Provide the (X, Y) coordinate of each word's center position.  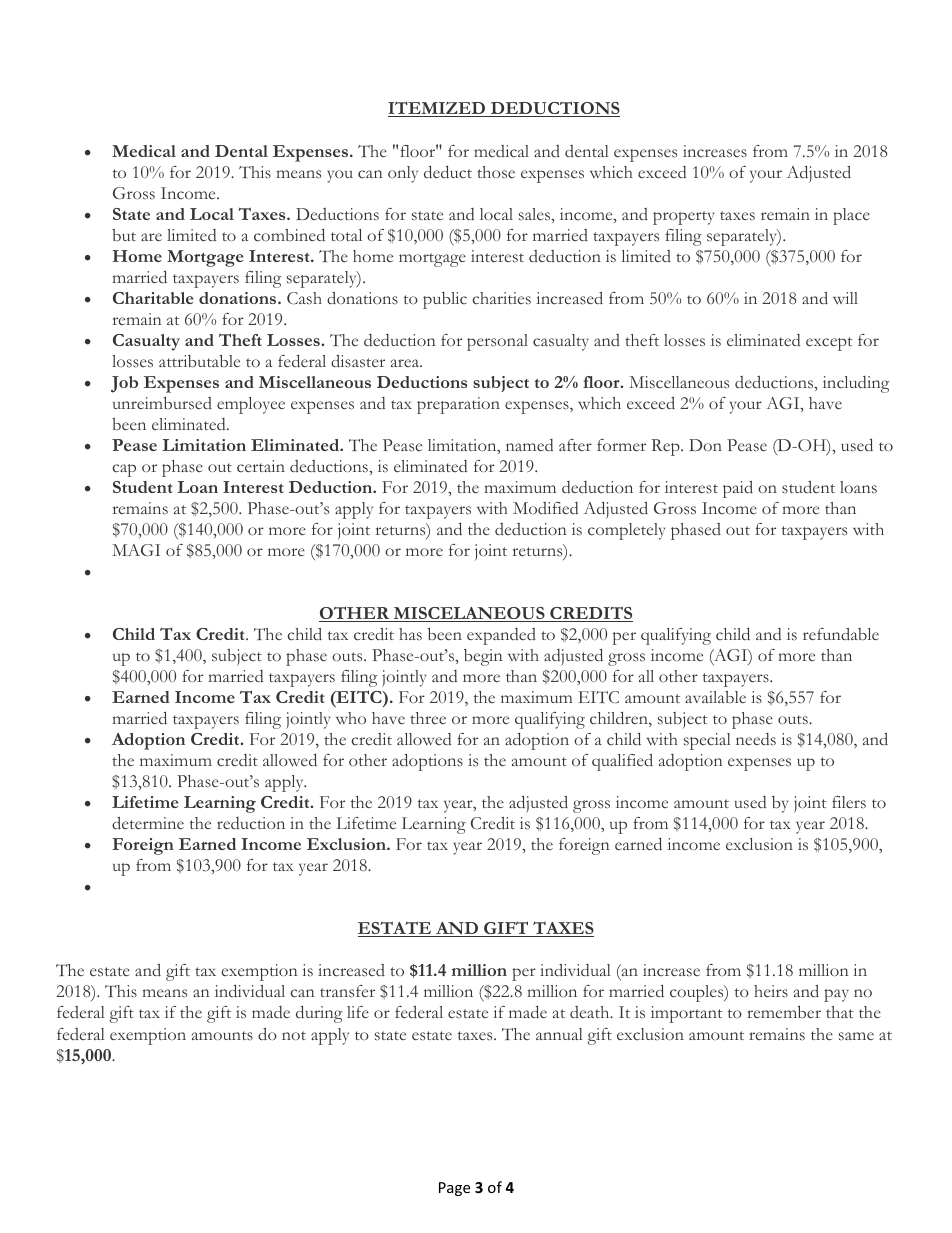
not (294, 1035)
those (496, 172)
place (851, 216)
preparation (458, 405)
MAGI (136, 550)
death (591, 1012)
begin (483, 657)
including (856, 384)
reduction (251, 823)
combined (289, 235)
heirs (771, 991)
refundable (841, 634)
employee (251, 405)
